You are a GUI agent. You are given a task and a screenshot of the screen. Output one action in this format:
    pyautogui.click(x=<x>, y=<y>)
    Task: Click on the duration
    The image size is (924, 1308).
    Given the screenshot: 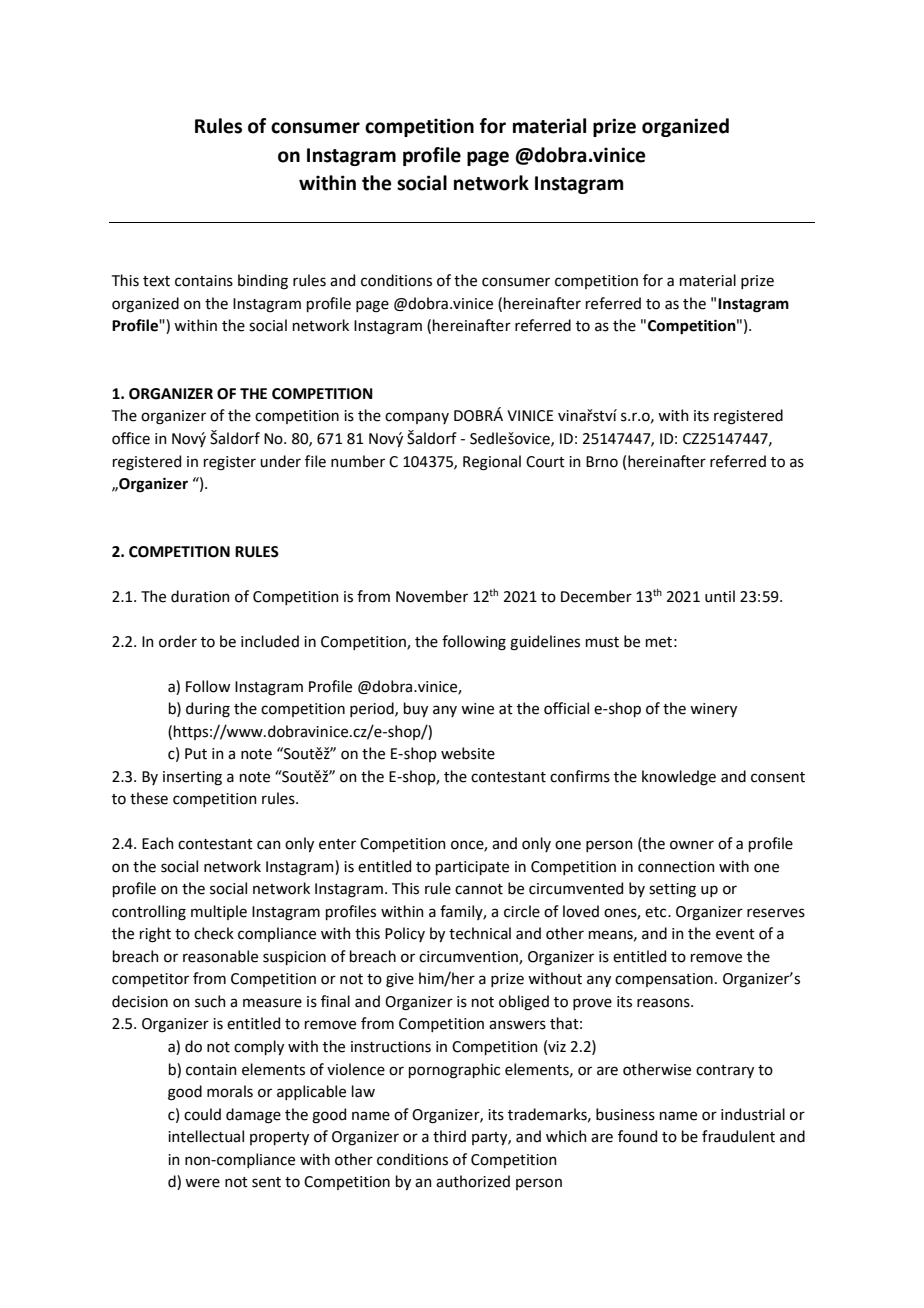 What is the action you would take?
    pyautogui.click(x=200, y=596)
